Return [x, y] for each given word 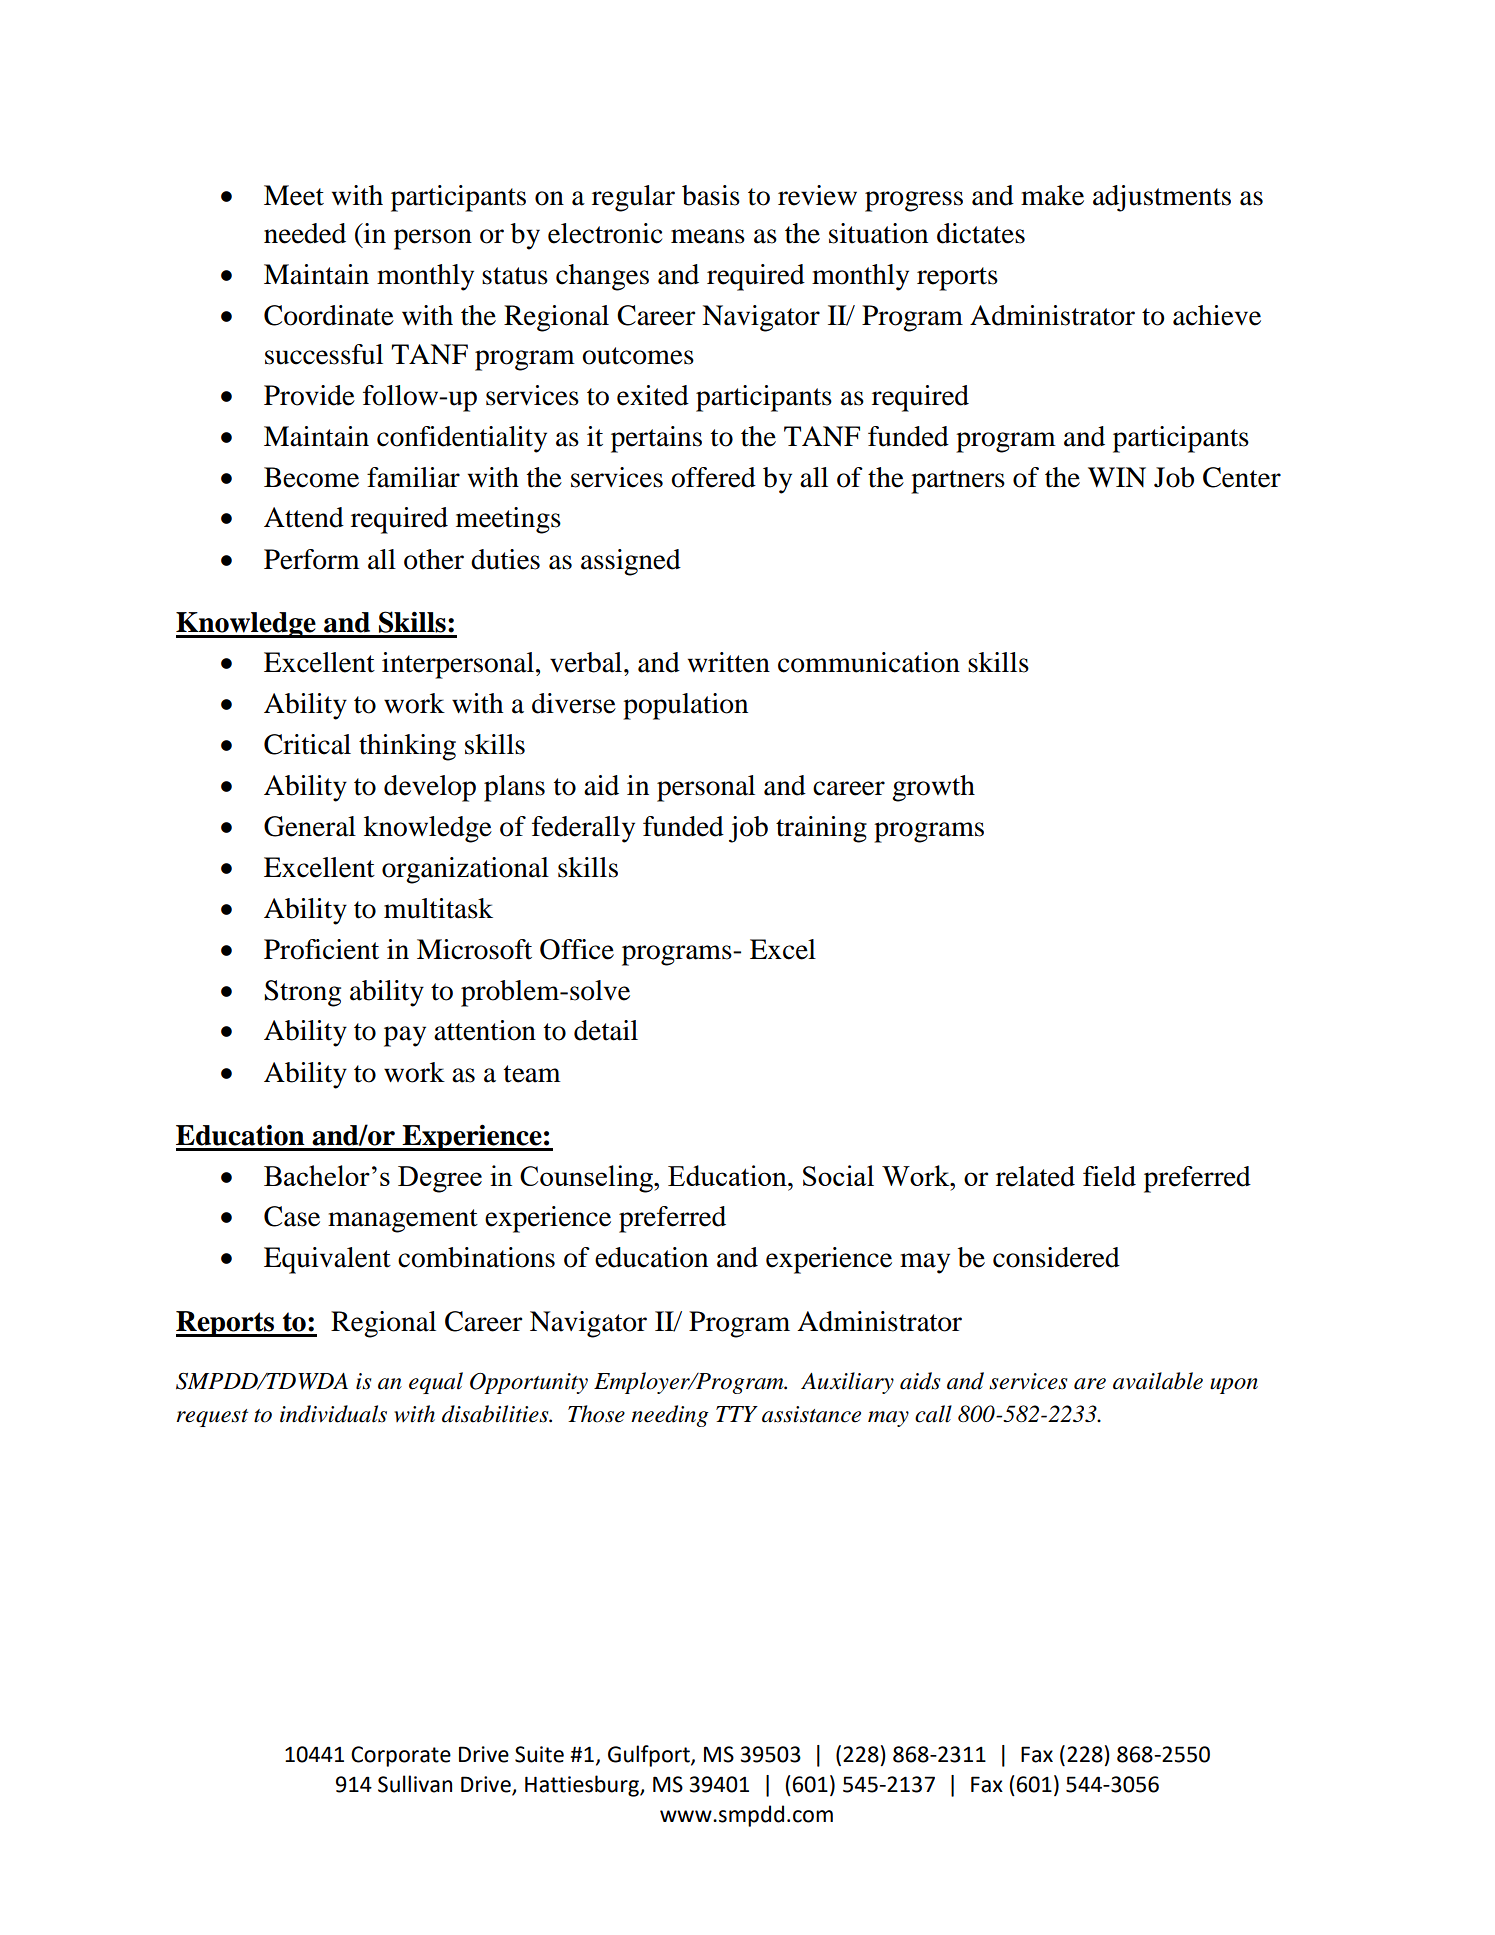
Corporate [401, 1756]
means [708, 236]
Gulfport [650, 1756]
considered [1056, 1257]
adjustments [1162, 198]
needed [305, 233]
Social [838, 1175]
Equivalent [327, 1260]
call [933, 1414]
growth [933, 788]
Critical [307, 744]
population [685, 706]
